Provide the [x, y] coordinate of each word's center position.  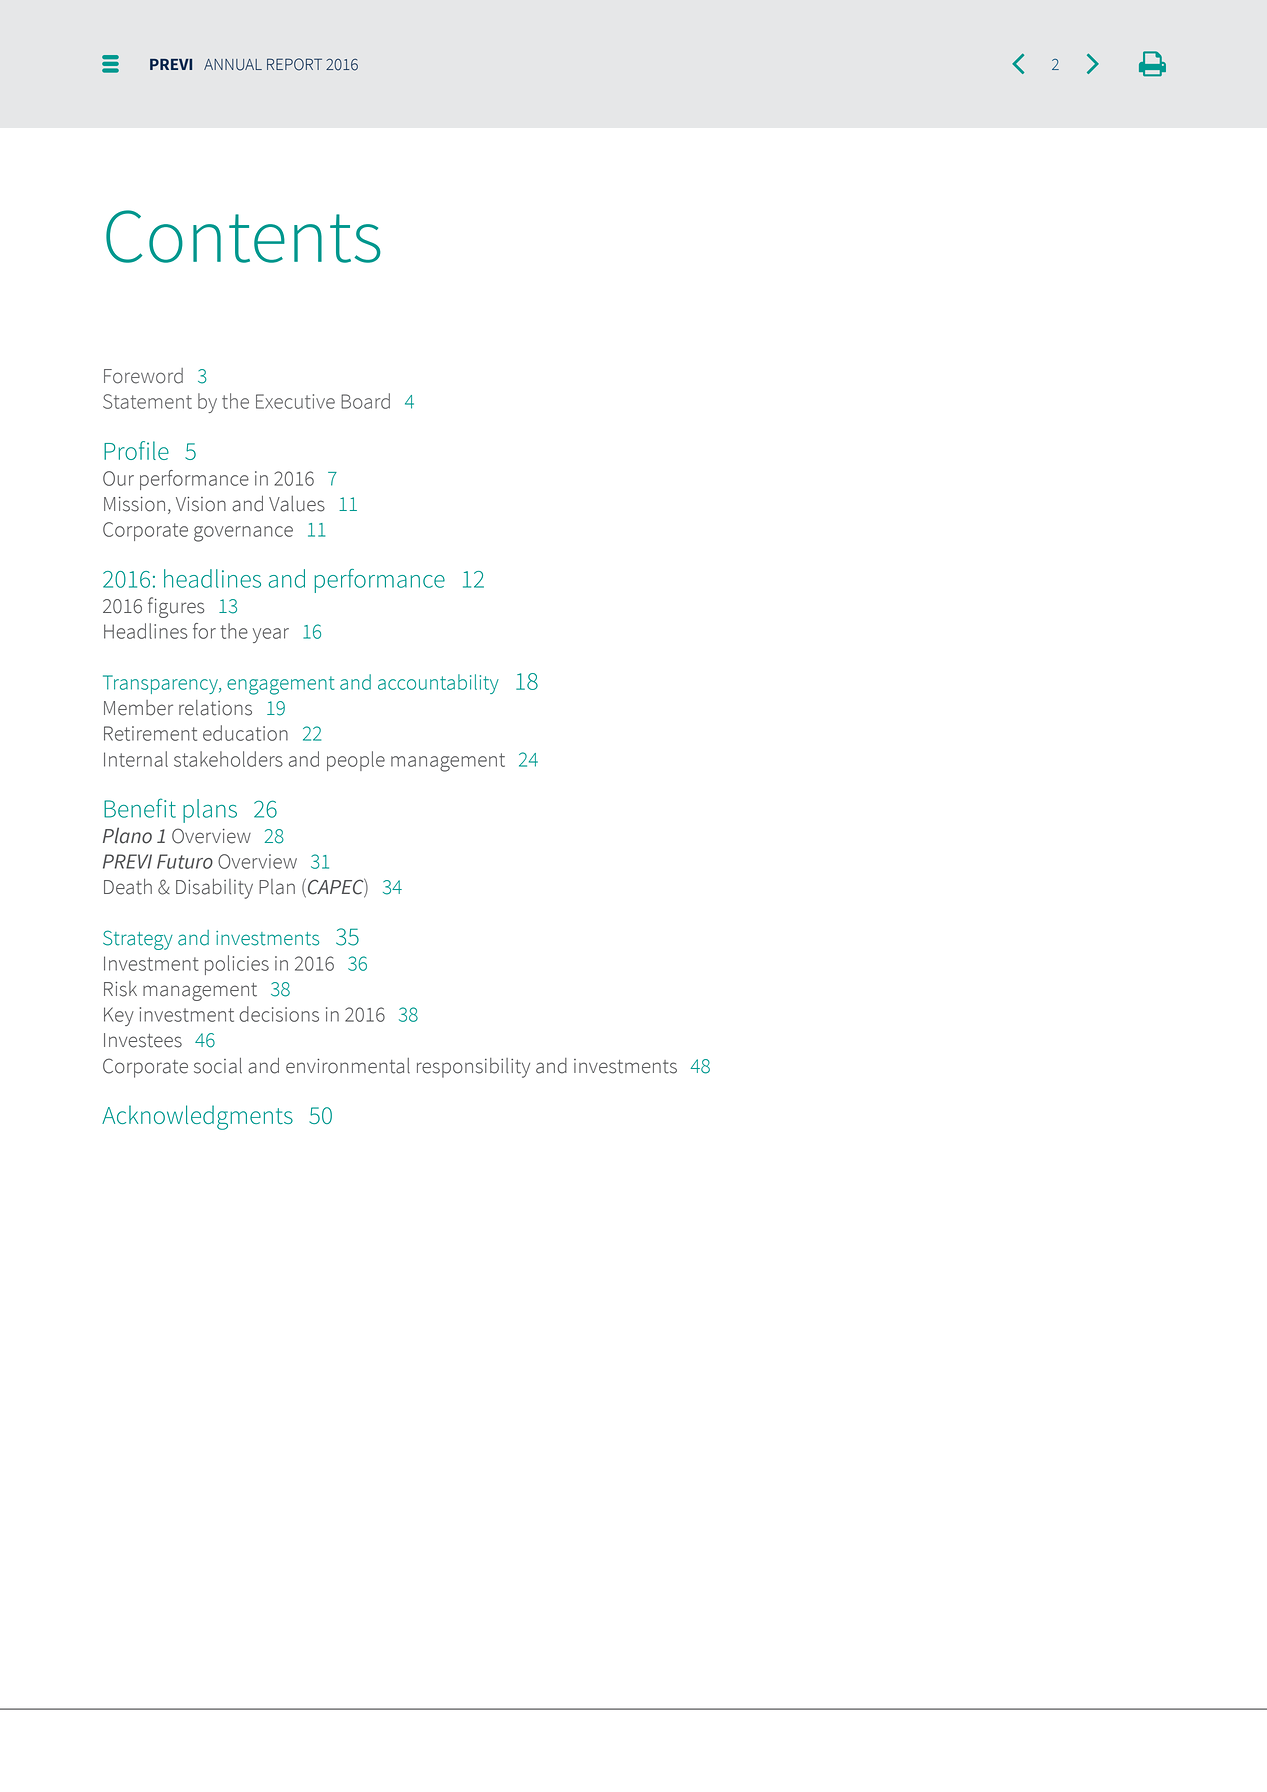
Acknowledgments [197, 1117]
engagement [280, 685]
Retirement [150, 733]
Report [294, 64]
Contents [243, 236]
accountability [438, 684]
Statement [147, 401]
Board [365, 401]
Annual [233, 65]
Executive [295, 401]
